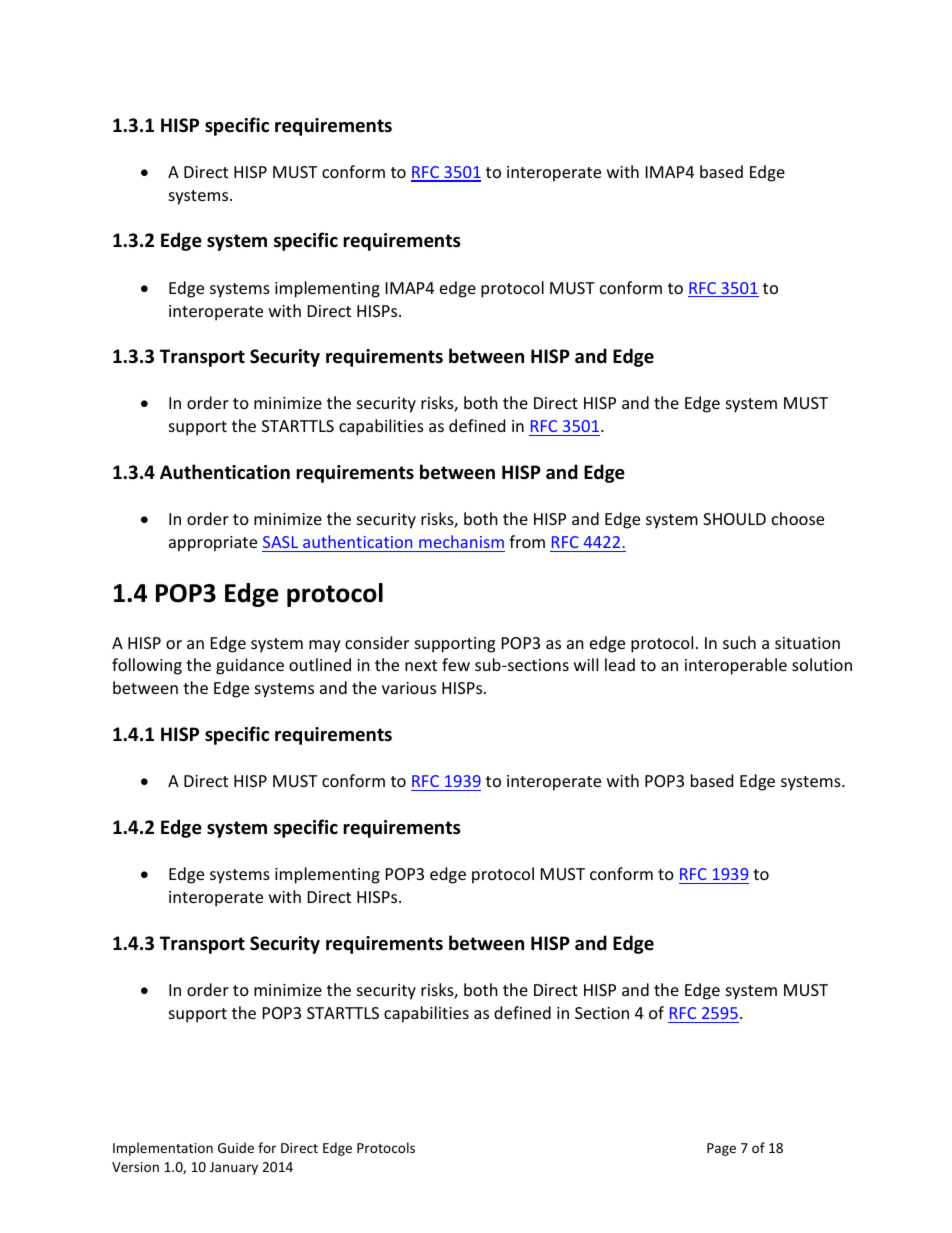 The width and height of the screenshot is (952, 1233). What do you see at coordinates (234, 1168) in the screenshot?
I see `January` at bounding box center [234, 1168].
